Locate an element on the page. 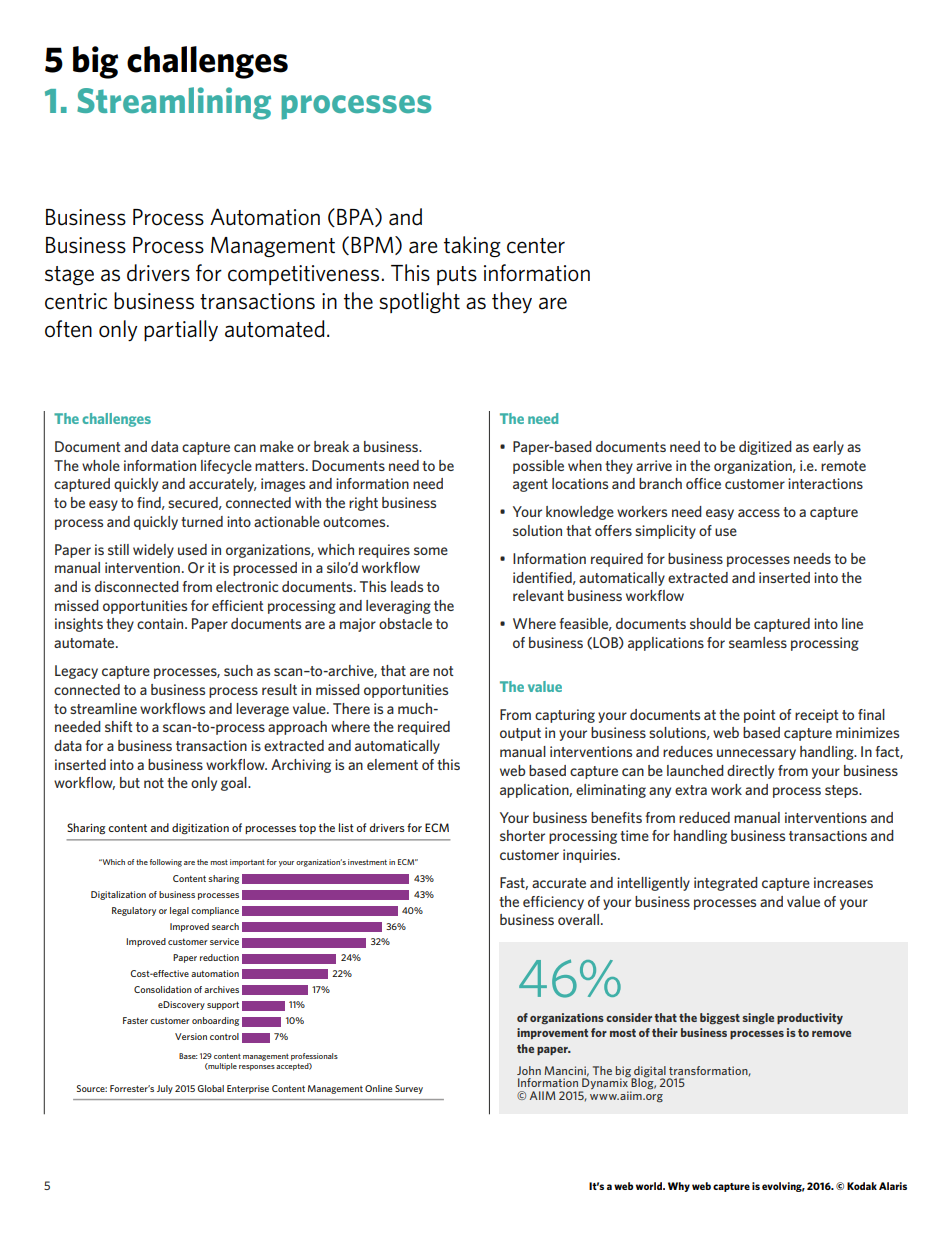  but is located at coordinates (130, 782).
